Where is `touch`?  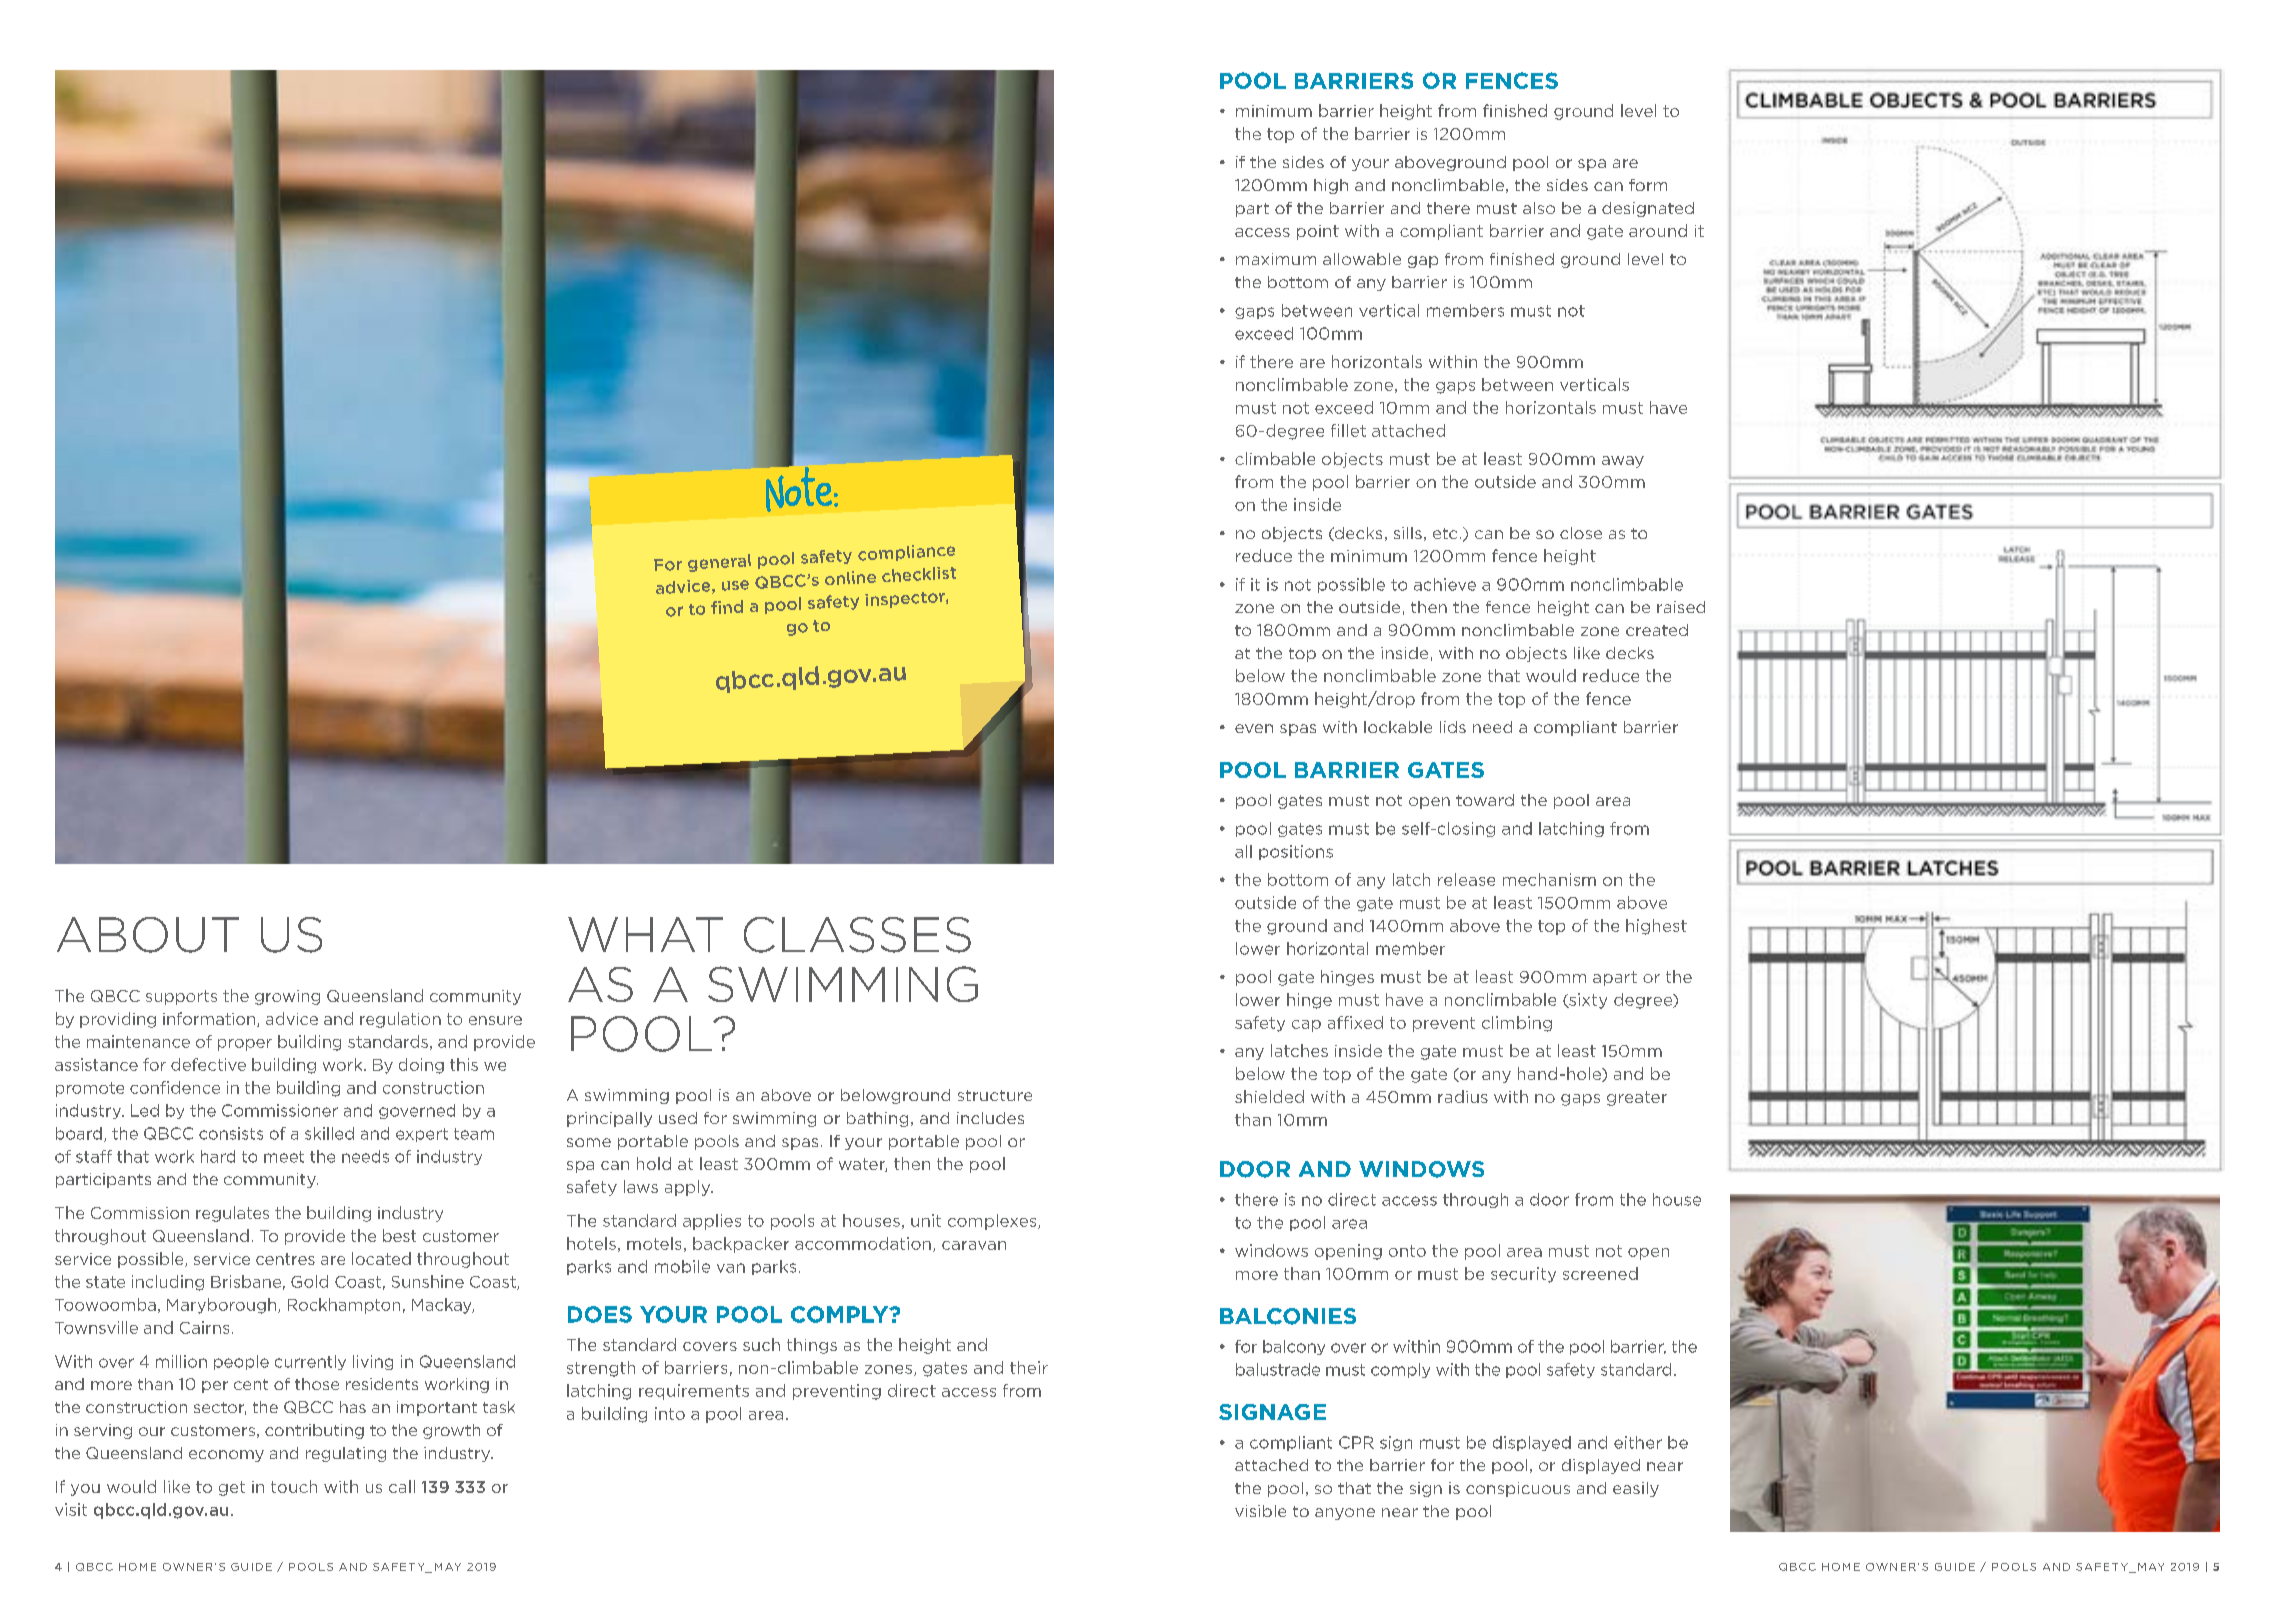
touch is located at coordinates (294, 1486).
